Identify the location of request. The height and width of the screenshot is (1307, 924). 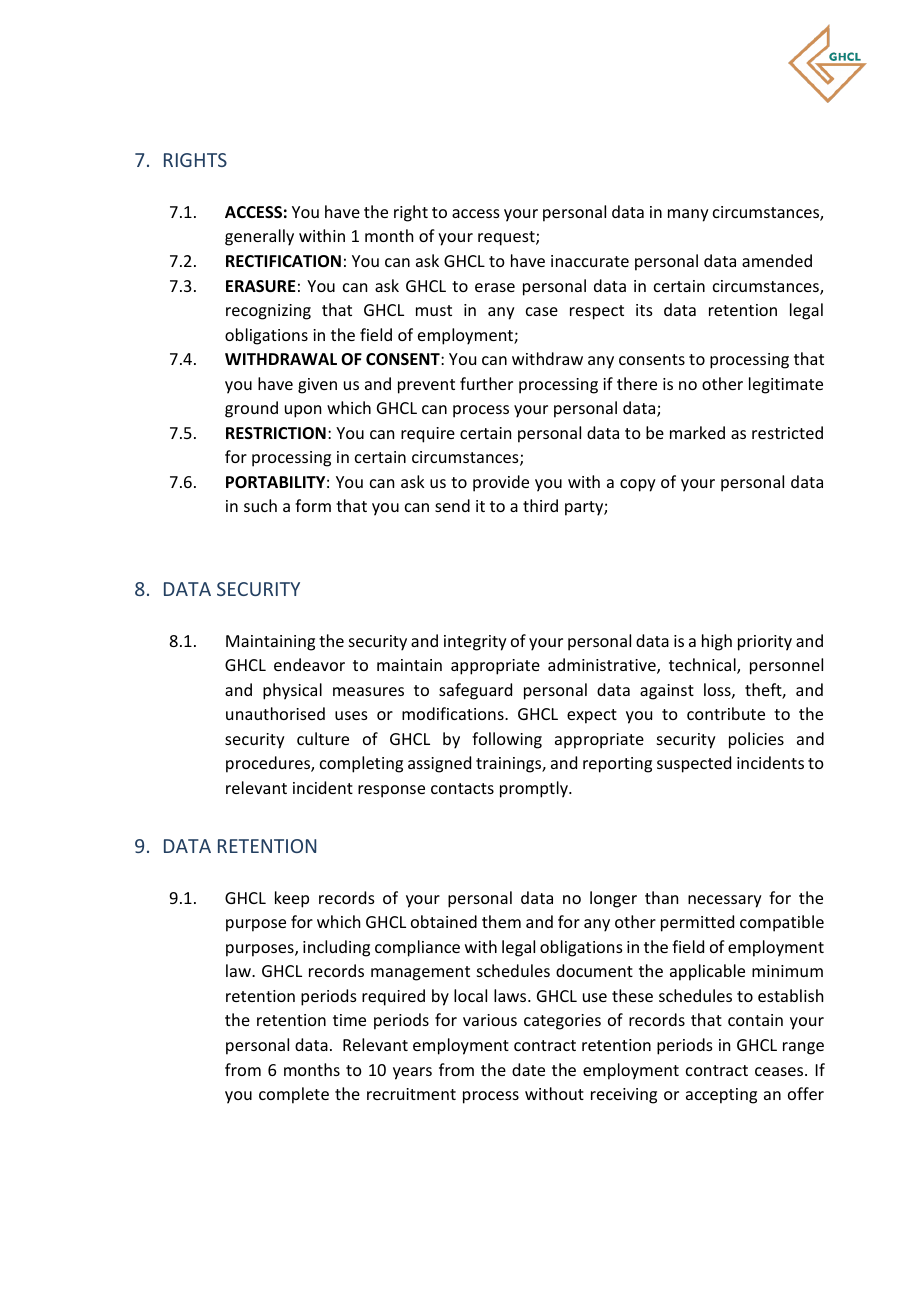
(507, 238).
